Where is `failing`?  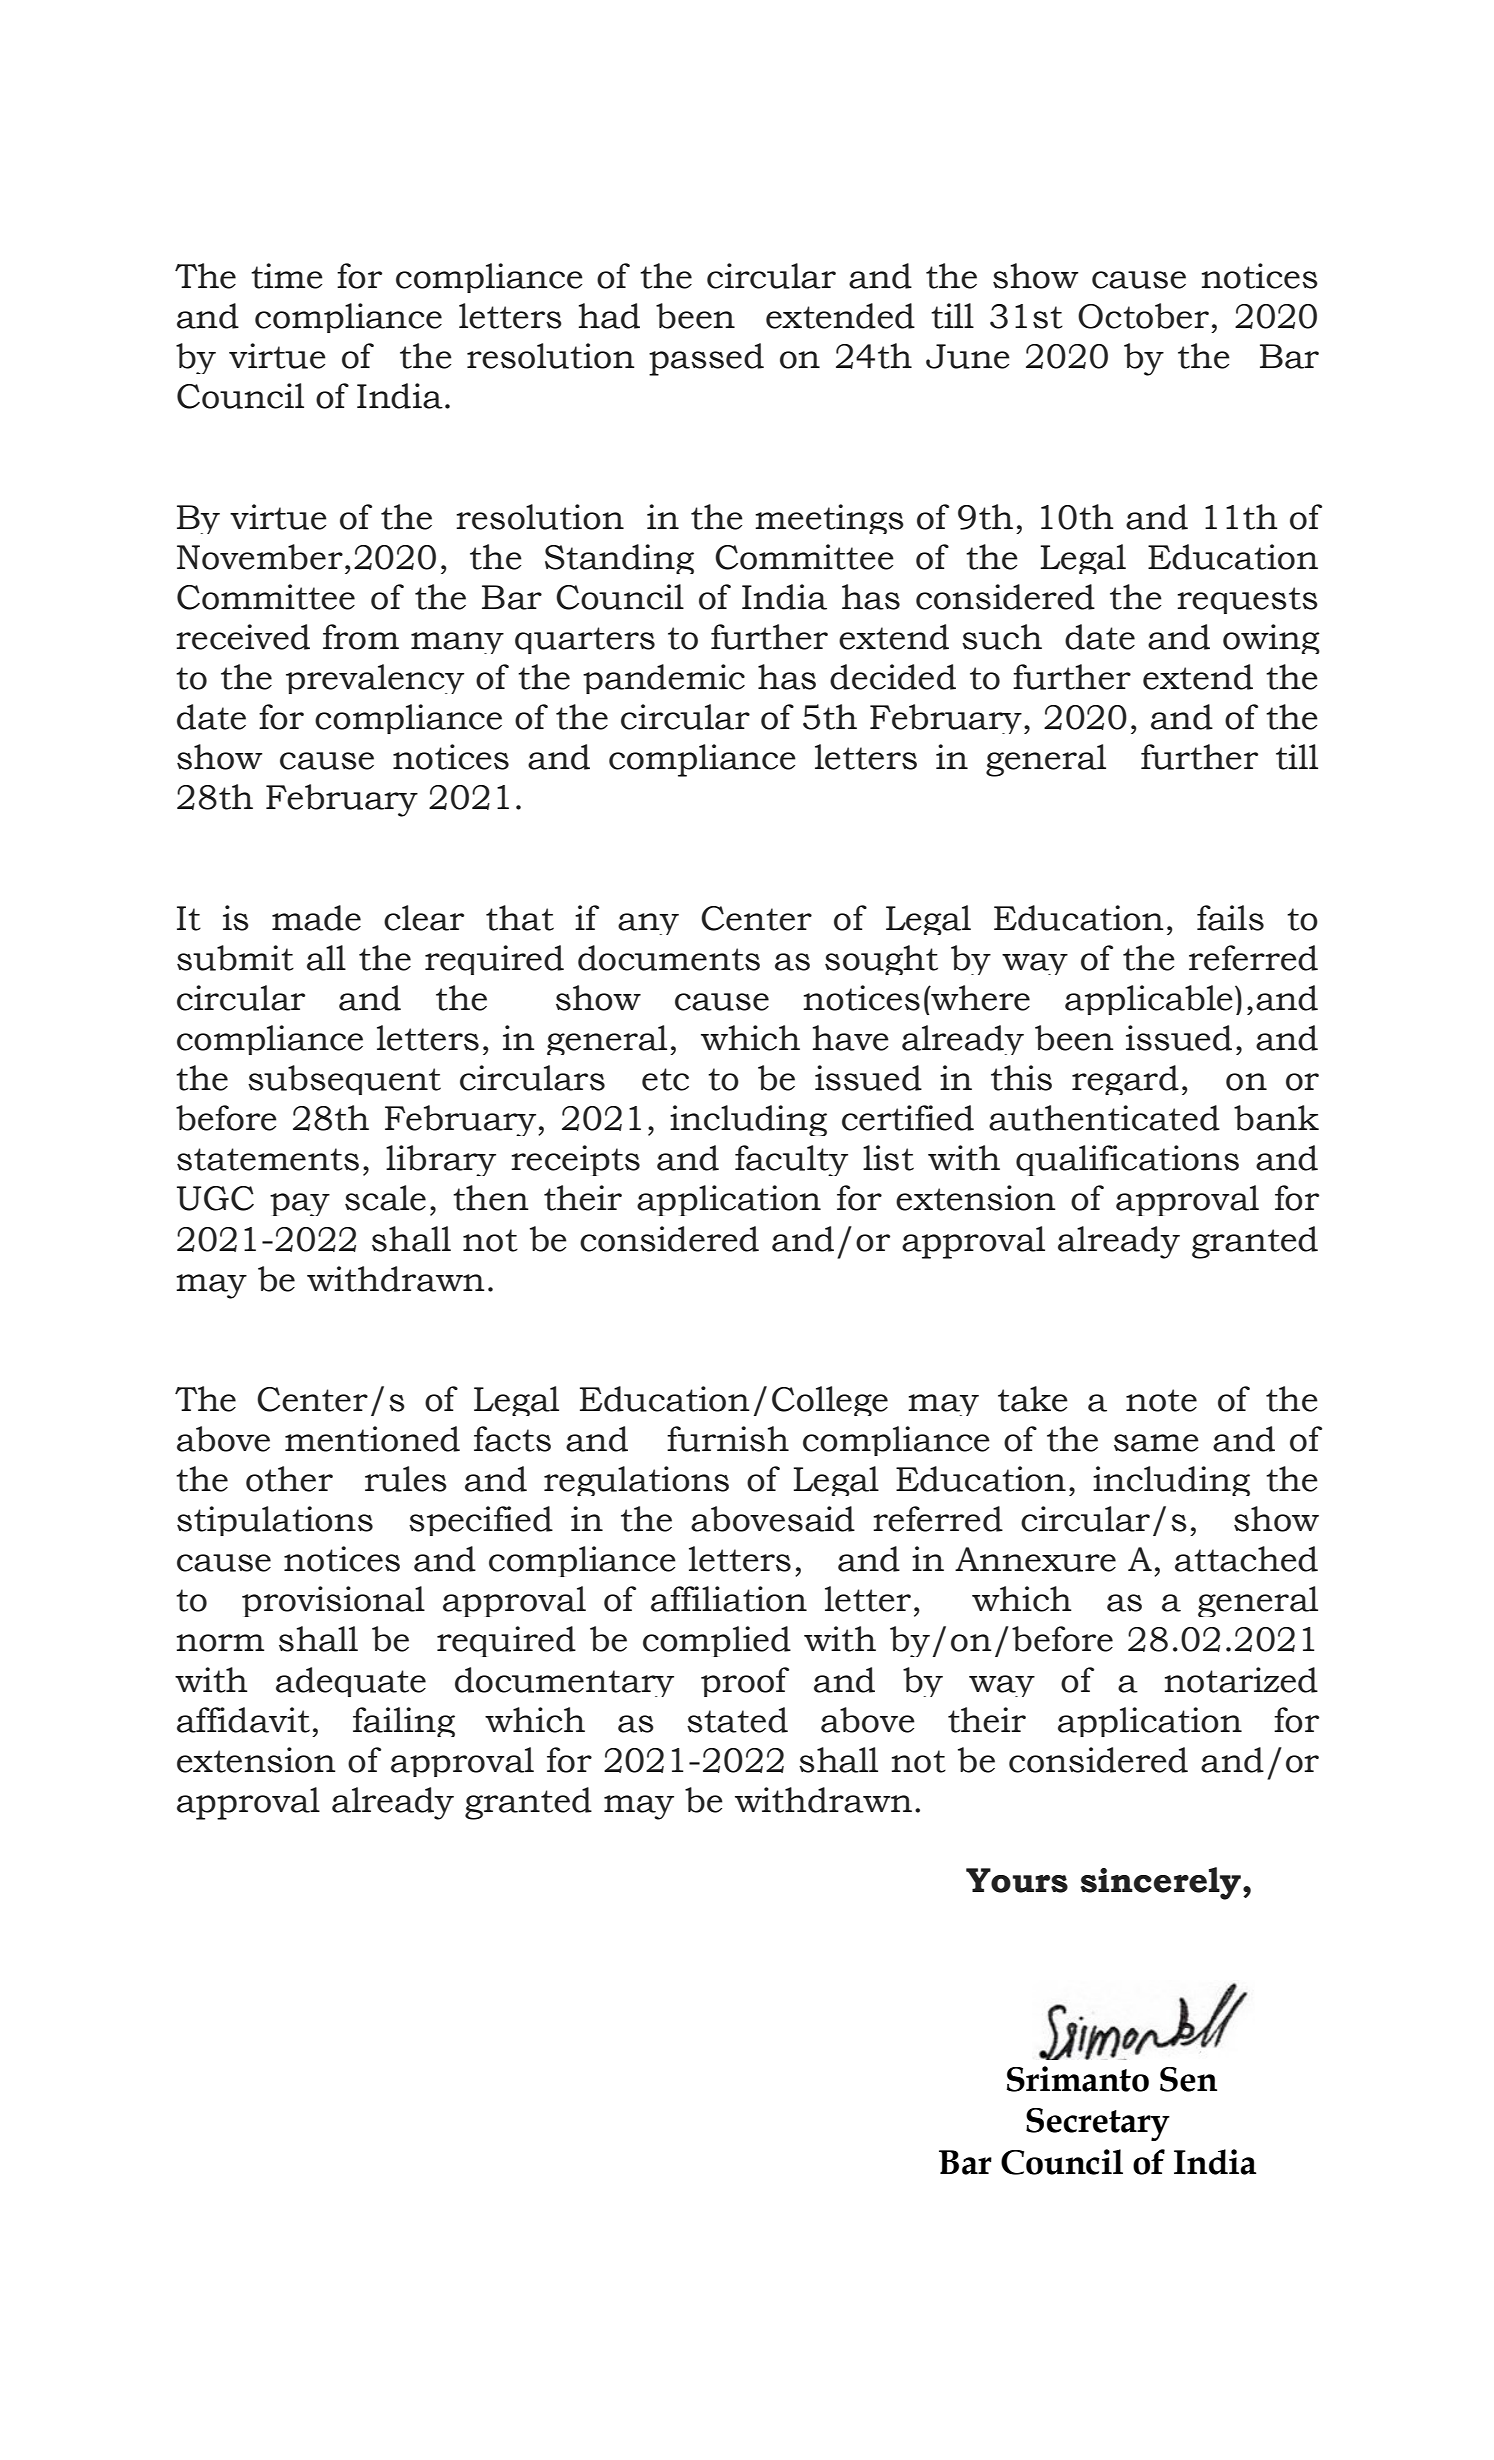 failing is located at coordinates (404, 1722).
